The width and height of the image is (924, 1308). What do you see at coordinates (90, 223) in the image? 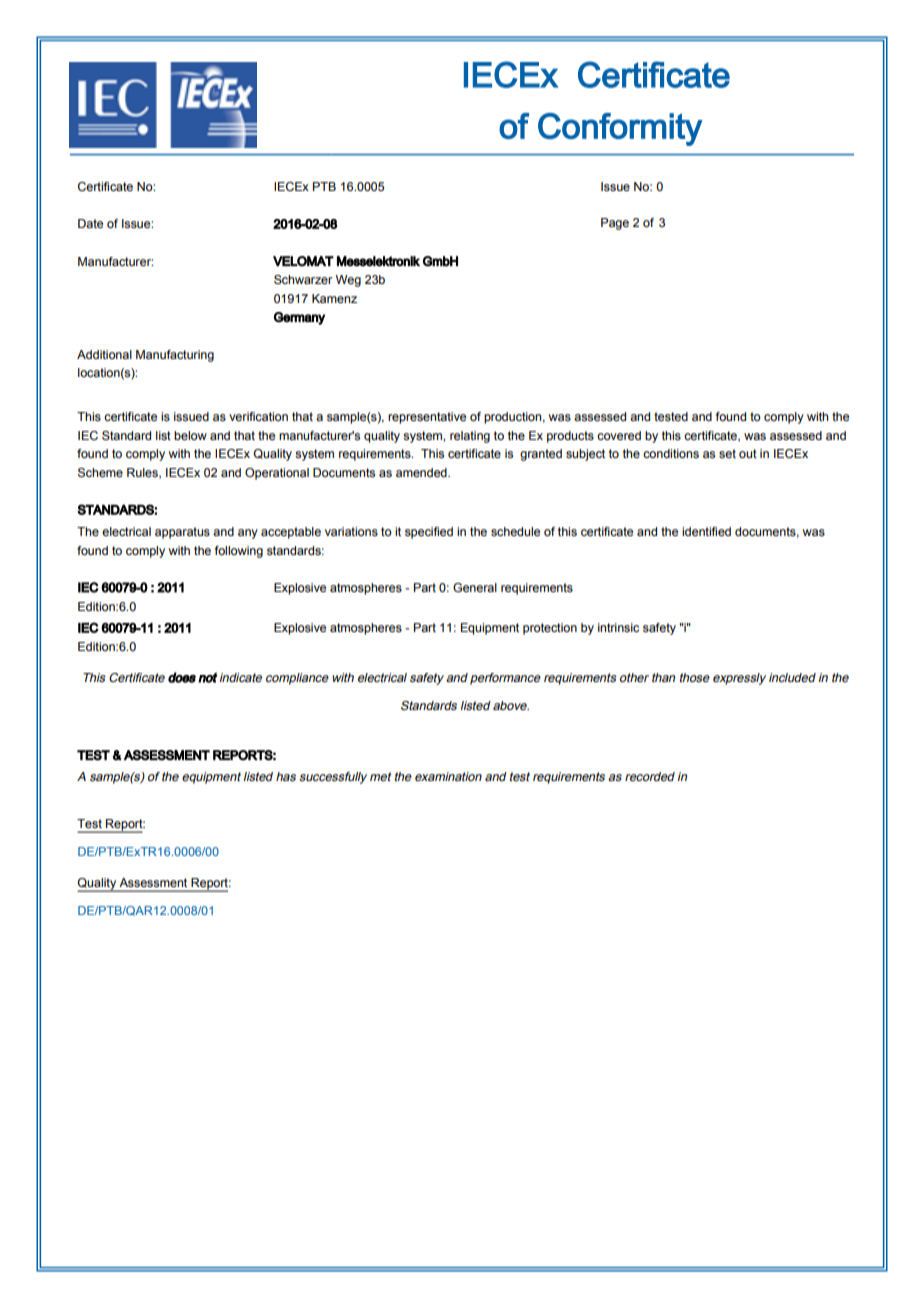
I see `Date` at bounding box center [90, 223].
